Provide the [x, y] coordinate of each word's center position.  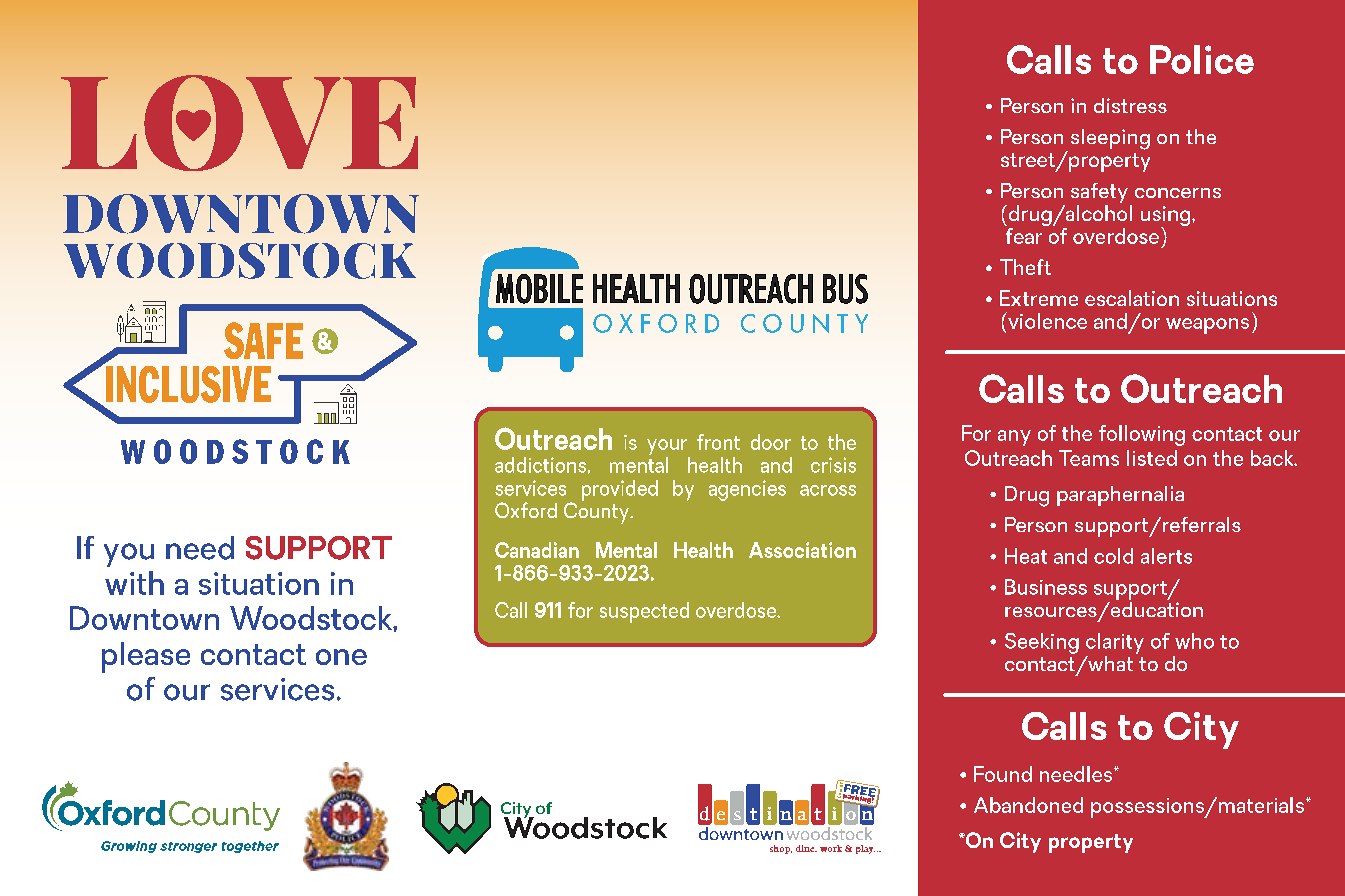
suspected [644, 612]
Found [1003, 774]
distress [1130, 105]
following [1142, 435]
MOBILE [539, 289]
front [718, 442]
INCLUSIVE [187, 383]
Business [1046, 587]
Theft [1025, 267]
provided [620, 490]
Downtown [144, 618]
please [146, 657]
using [1167, 217]
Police [1202, 59]
